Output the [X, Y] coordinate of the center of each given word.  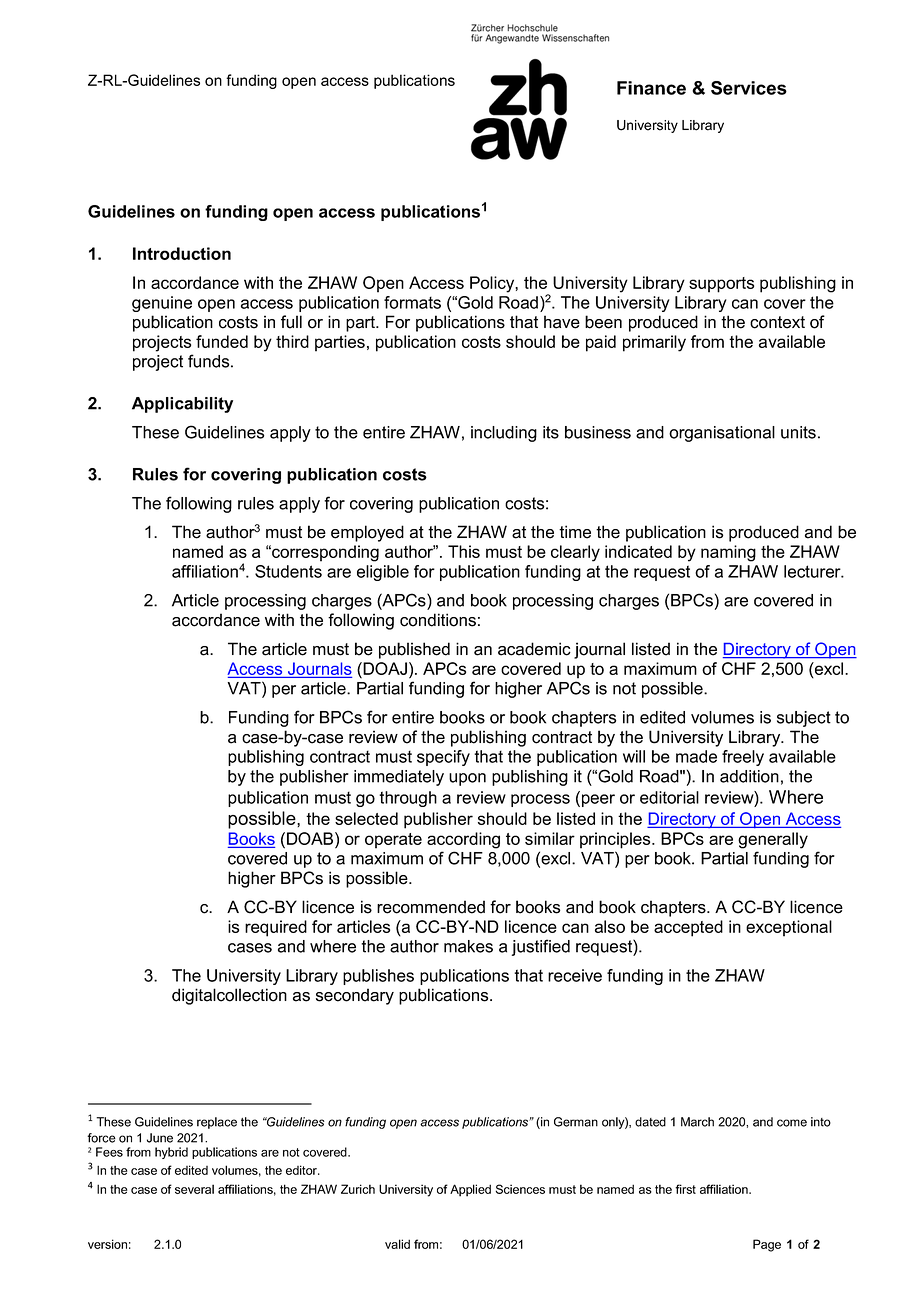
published [414, 650]
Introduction [182, 253]
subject [804, 719]
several [194, 1189]
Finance [651, 88]
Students [288, 571]
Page [767, 1245]
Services [749, 88]
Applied [470, 1190]
